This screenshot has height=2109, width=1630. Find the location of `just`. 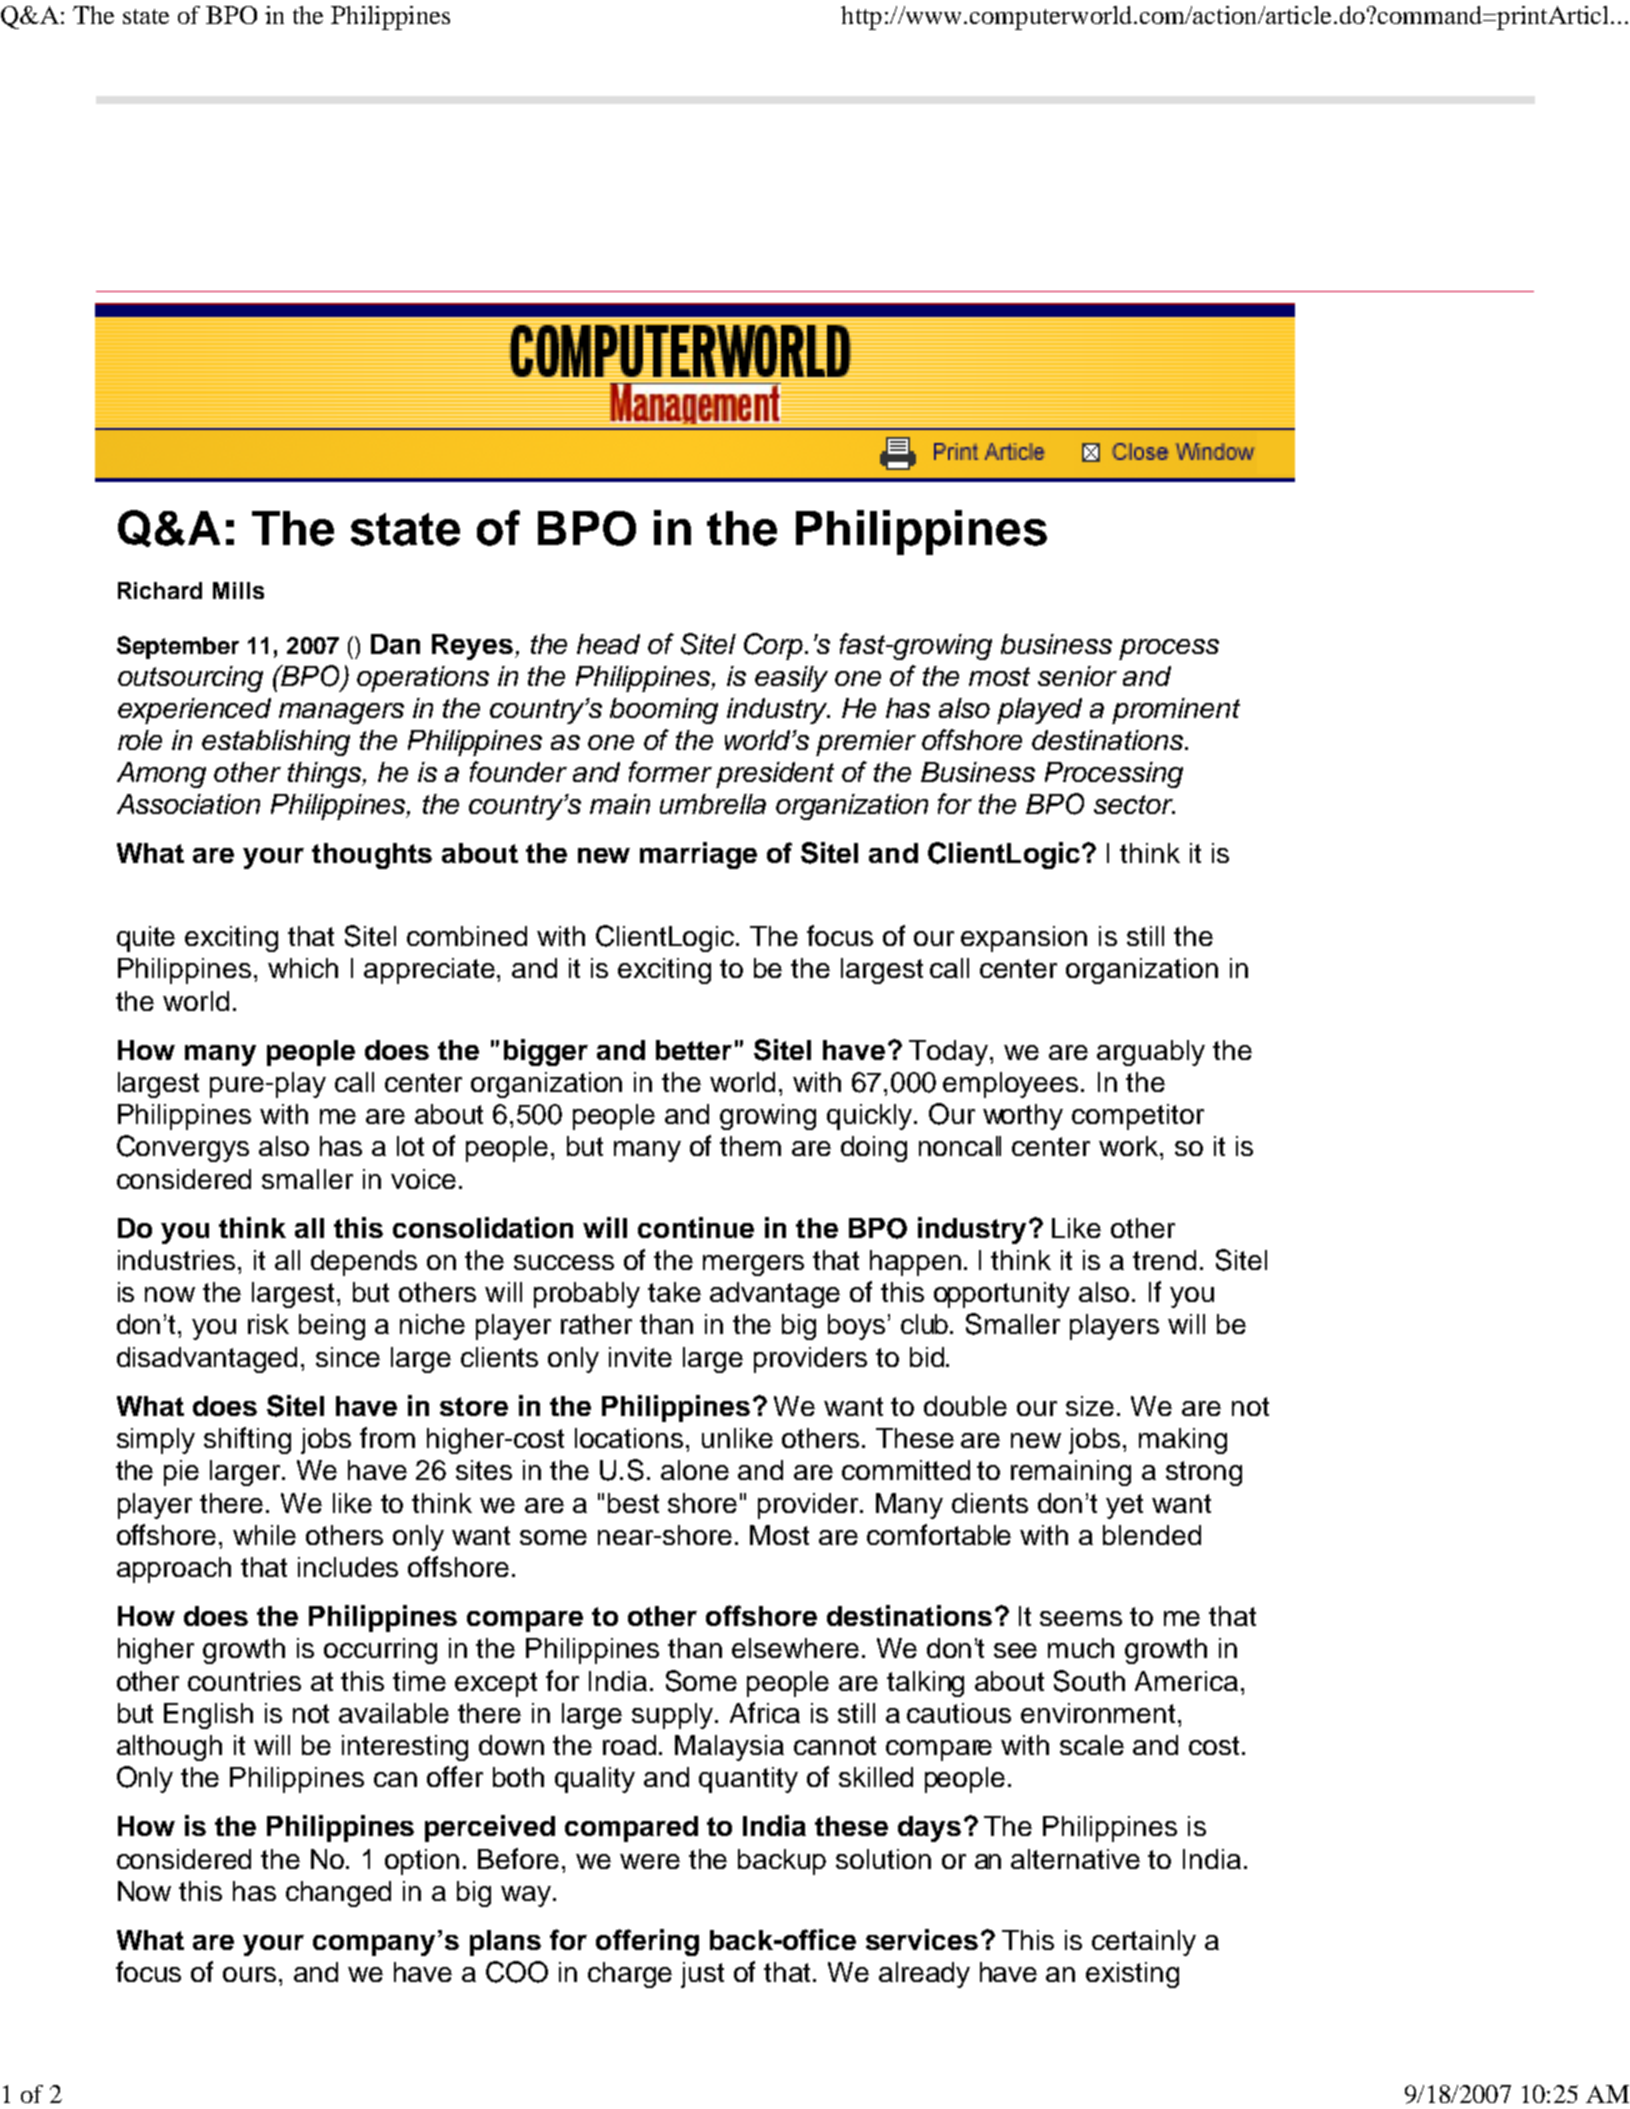

just is located at coordinates (702, 1975).
